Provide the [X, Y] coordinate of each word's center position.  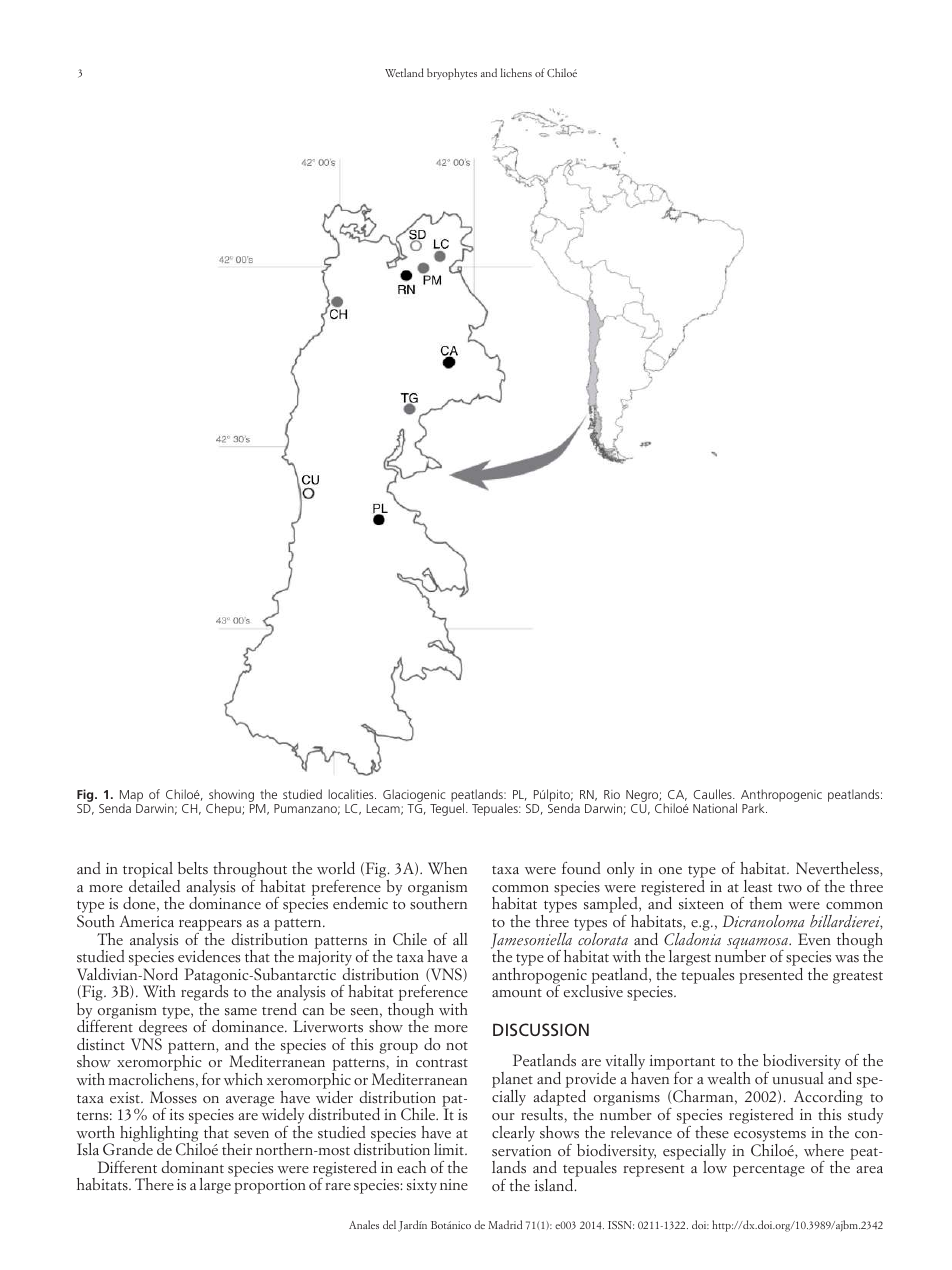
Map [131, 797]
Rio [612, 794]
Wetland [404, 72]
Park [754, 808]
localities [352, 794]
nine [454, 1185]
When [447, 868]
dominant [193, 1167]
